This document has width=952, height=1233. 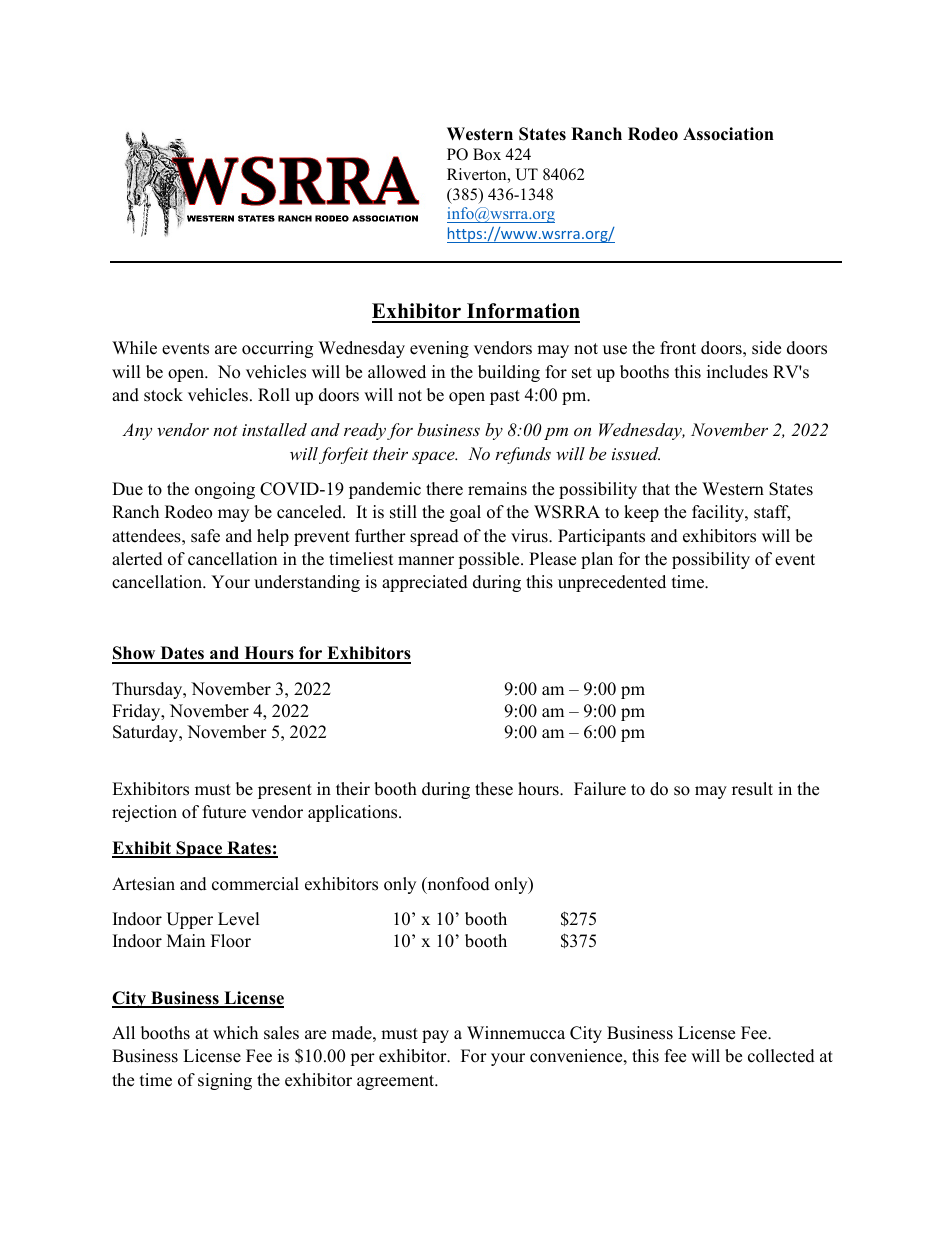 What do you see at coordinates (425, 583) in the document?
I see `appreciated` at bounding box center [425, 583].
